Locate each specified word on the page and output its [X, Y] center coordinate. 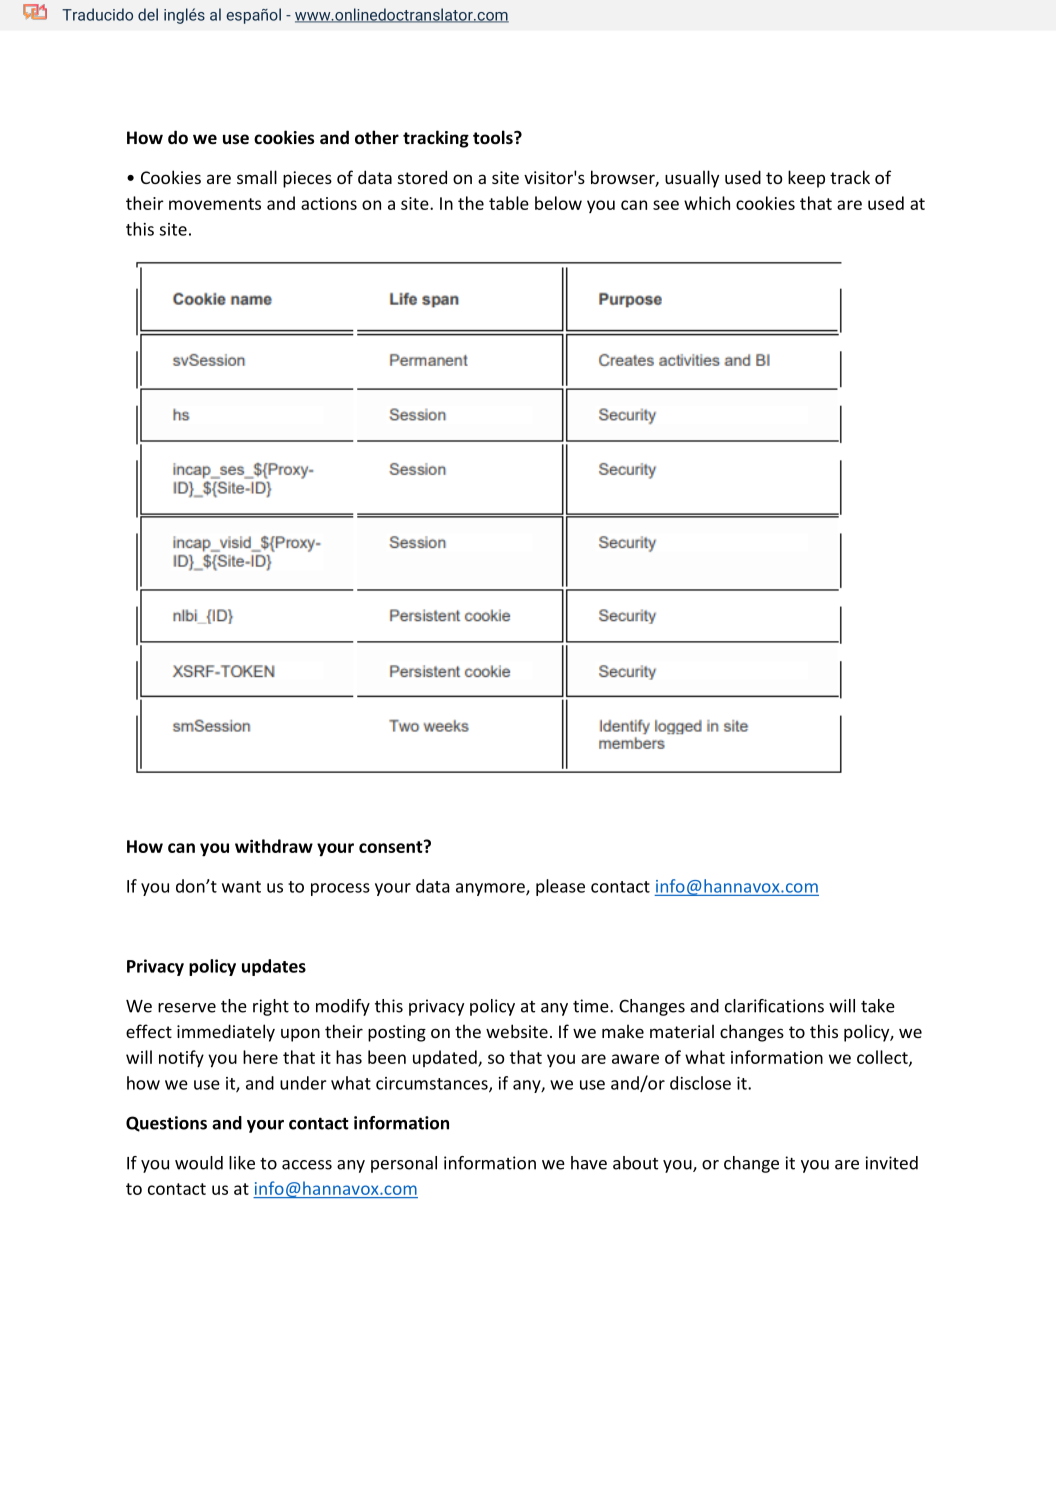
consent [392, 846]
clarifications [774, 1006]
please [560, 887]
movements [215, 204]
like [242, 1163]
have [589, 1163]
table [509, 203]
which [707, 203]
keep [806, 179]
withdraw [274, 846]
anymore [491, 889]
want [241, 887]
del [148, 14]
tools [494, 137]
